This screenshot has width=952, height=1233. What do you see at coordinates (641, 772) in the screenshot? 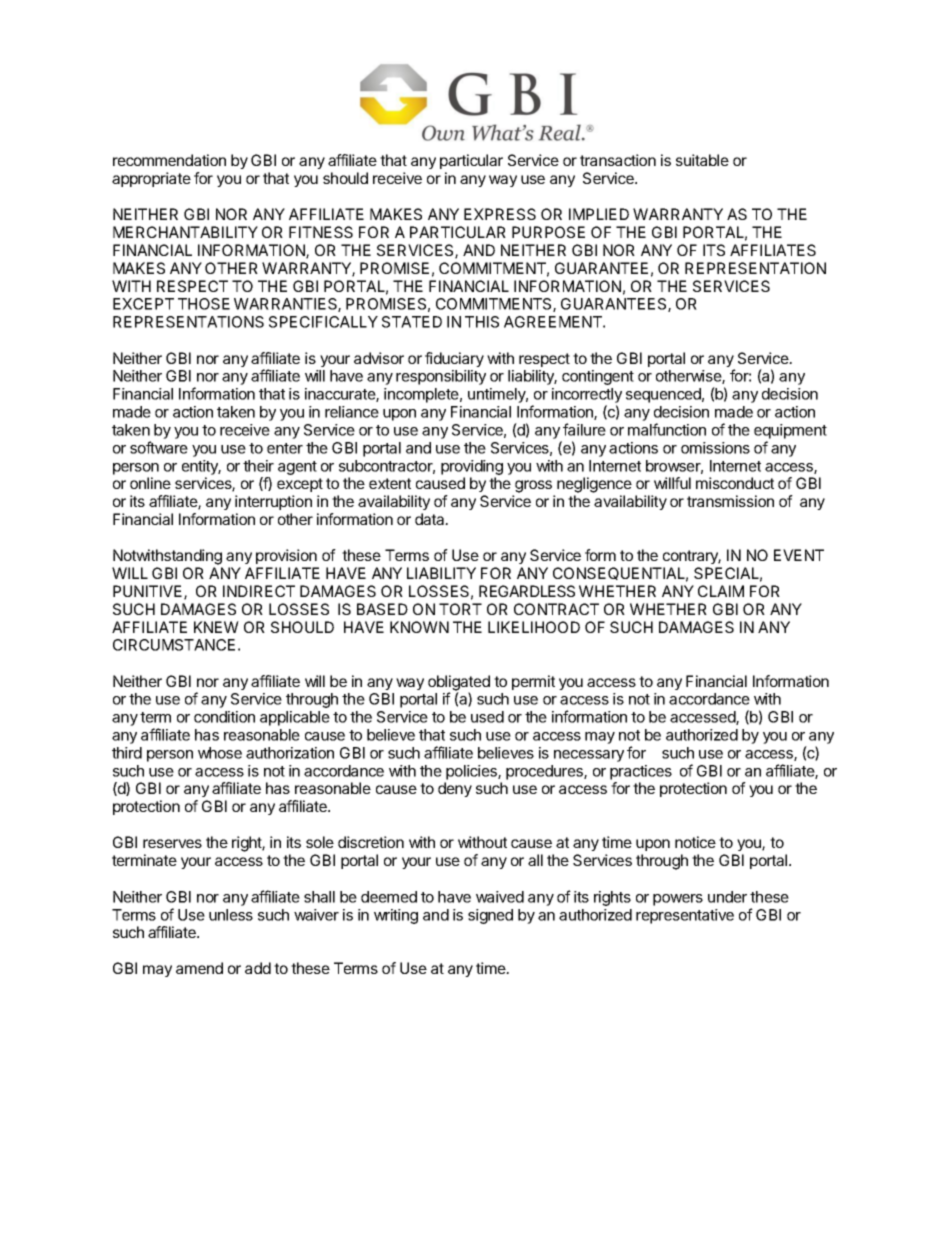
I see `practices` at bounding box center [641, 772].
